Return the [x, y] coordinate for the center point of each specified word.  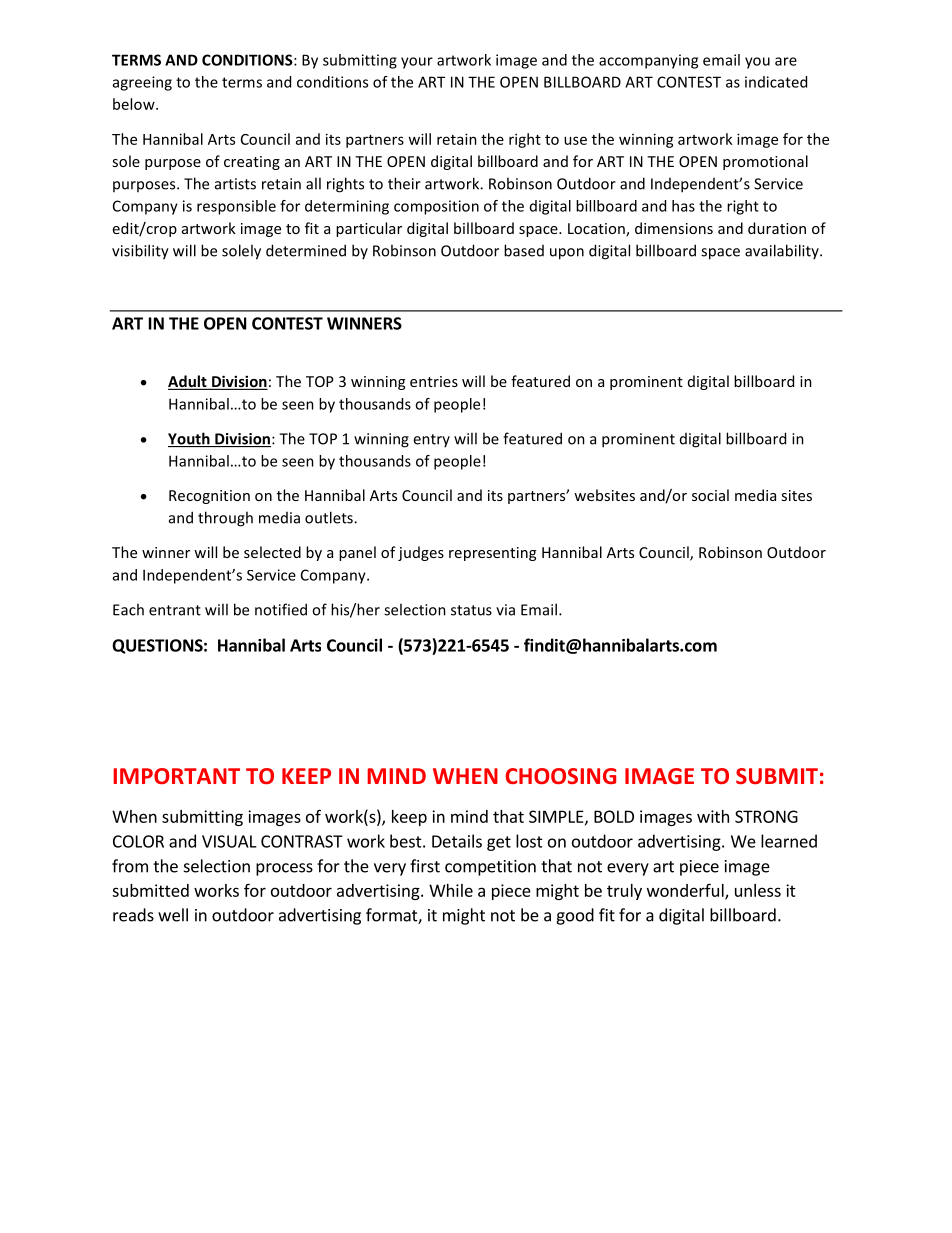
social [710, 495]
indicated [776, 82]
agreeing [142, 83]
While [451, 890]
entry [431, 440]
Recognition [209, 497]
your [417, 63]
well [173, 915]
